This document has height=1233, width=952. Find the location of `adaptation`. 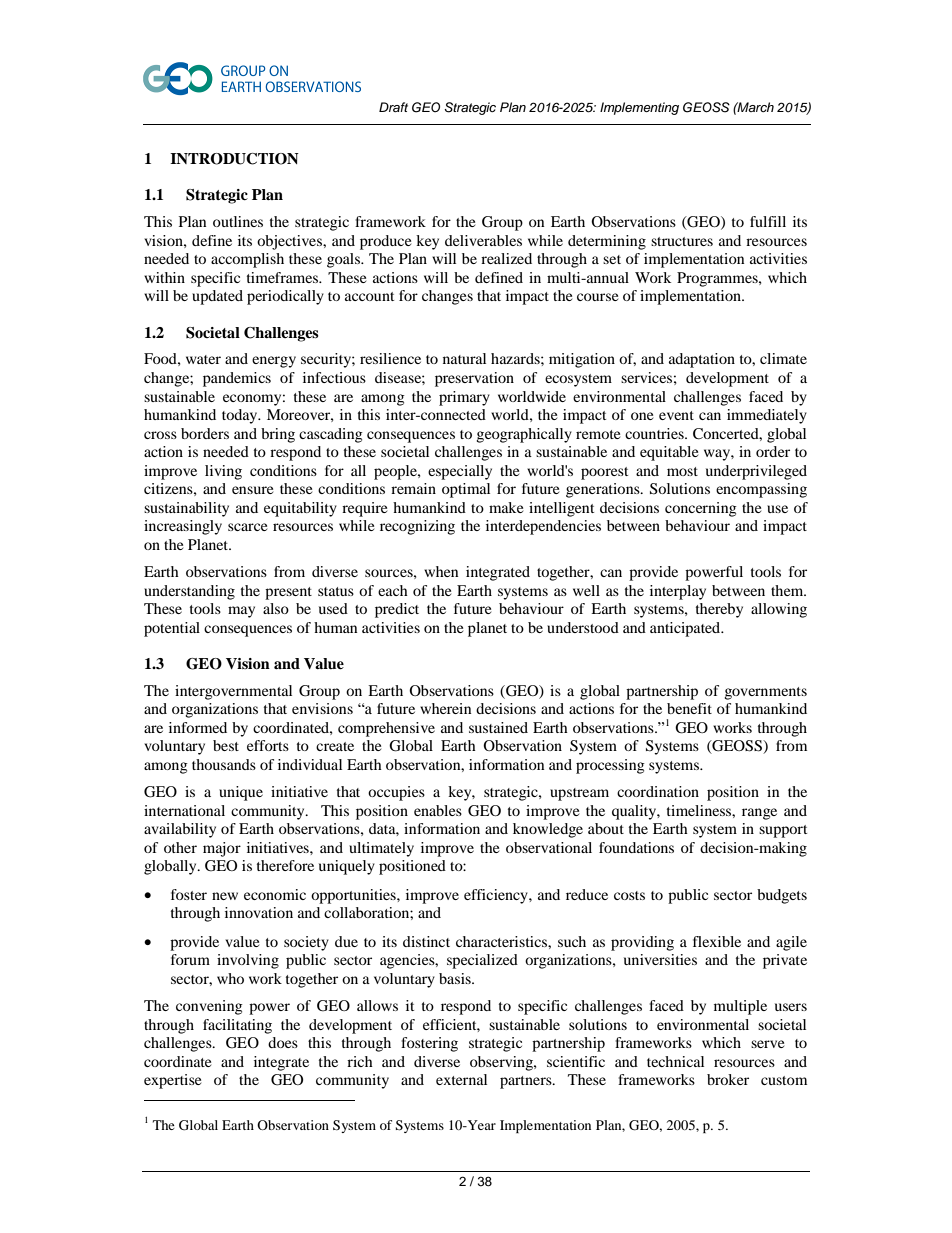

adaptation is located at coordinates (702, 360).
